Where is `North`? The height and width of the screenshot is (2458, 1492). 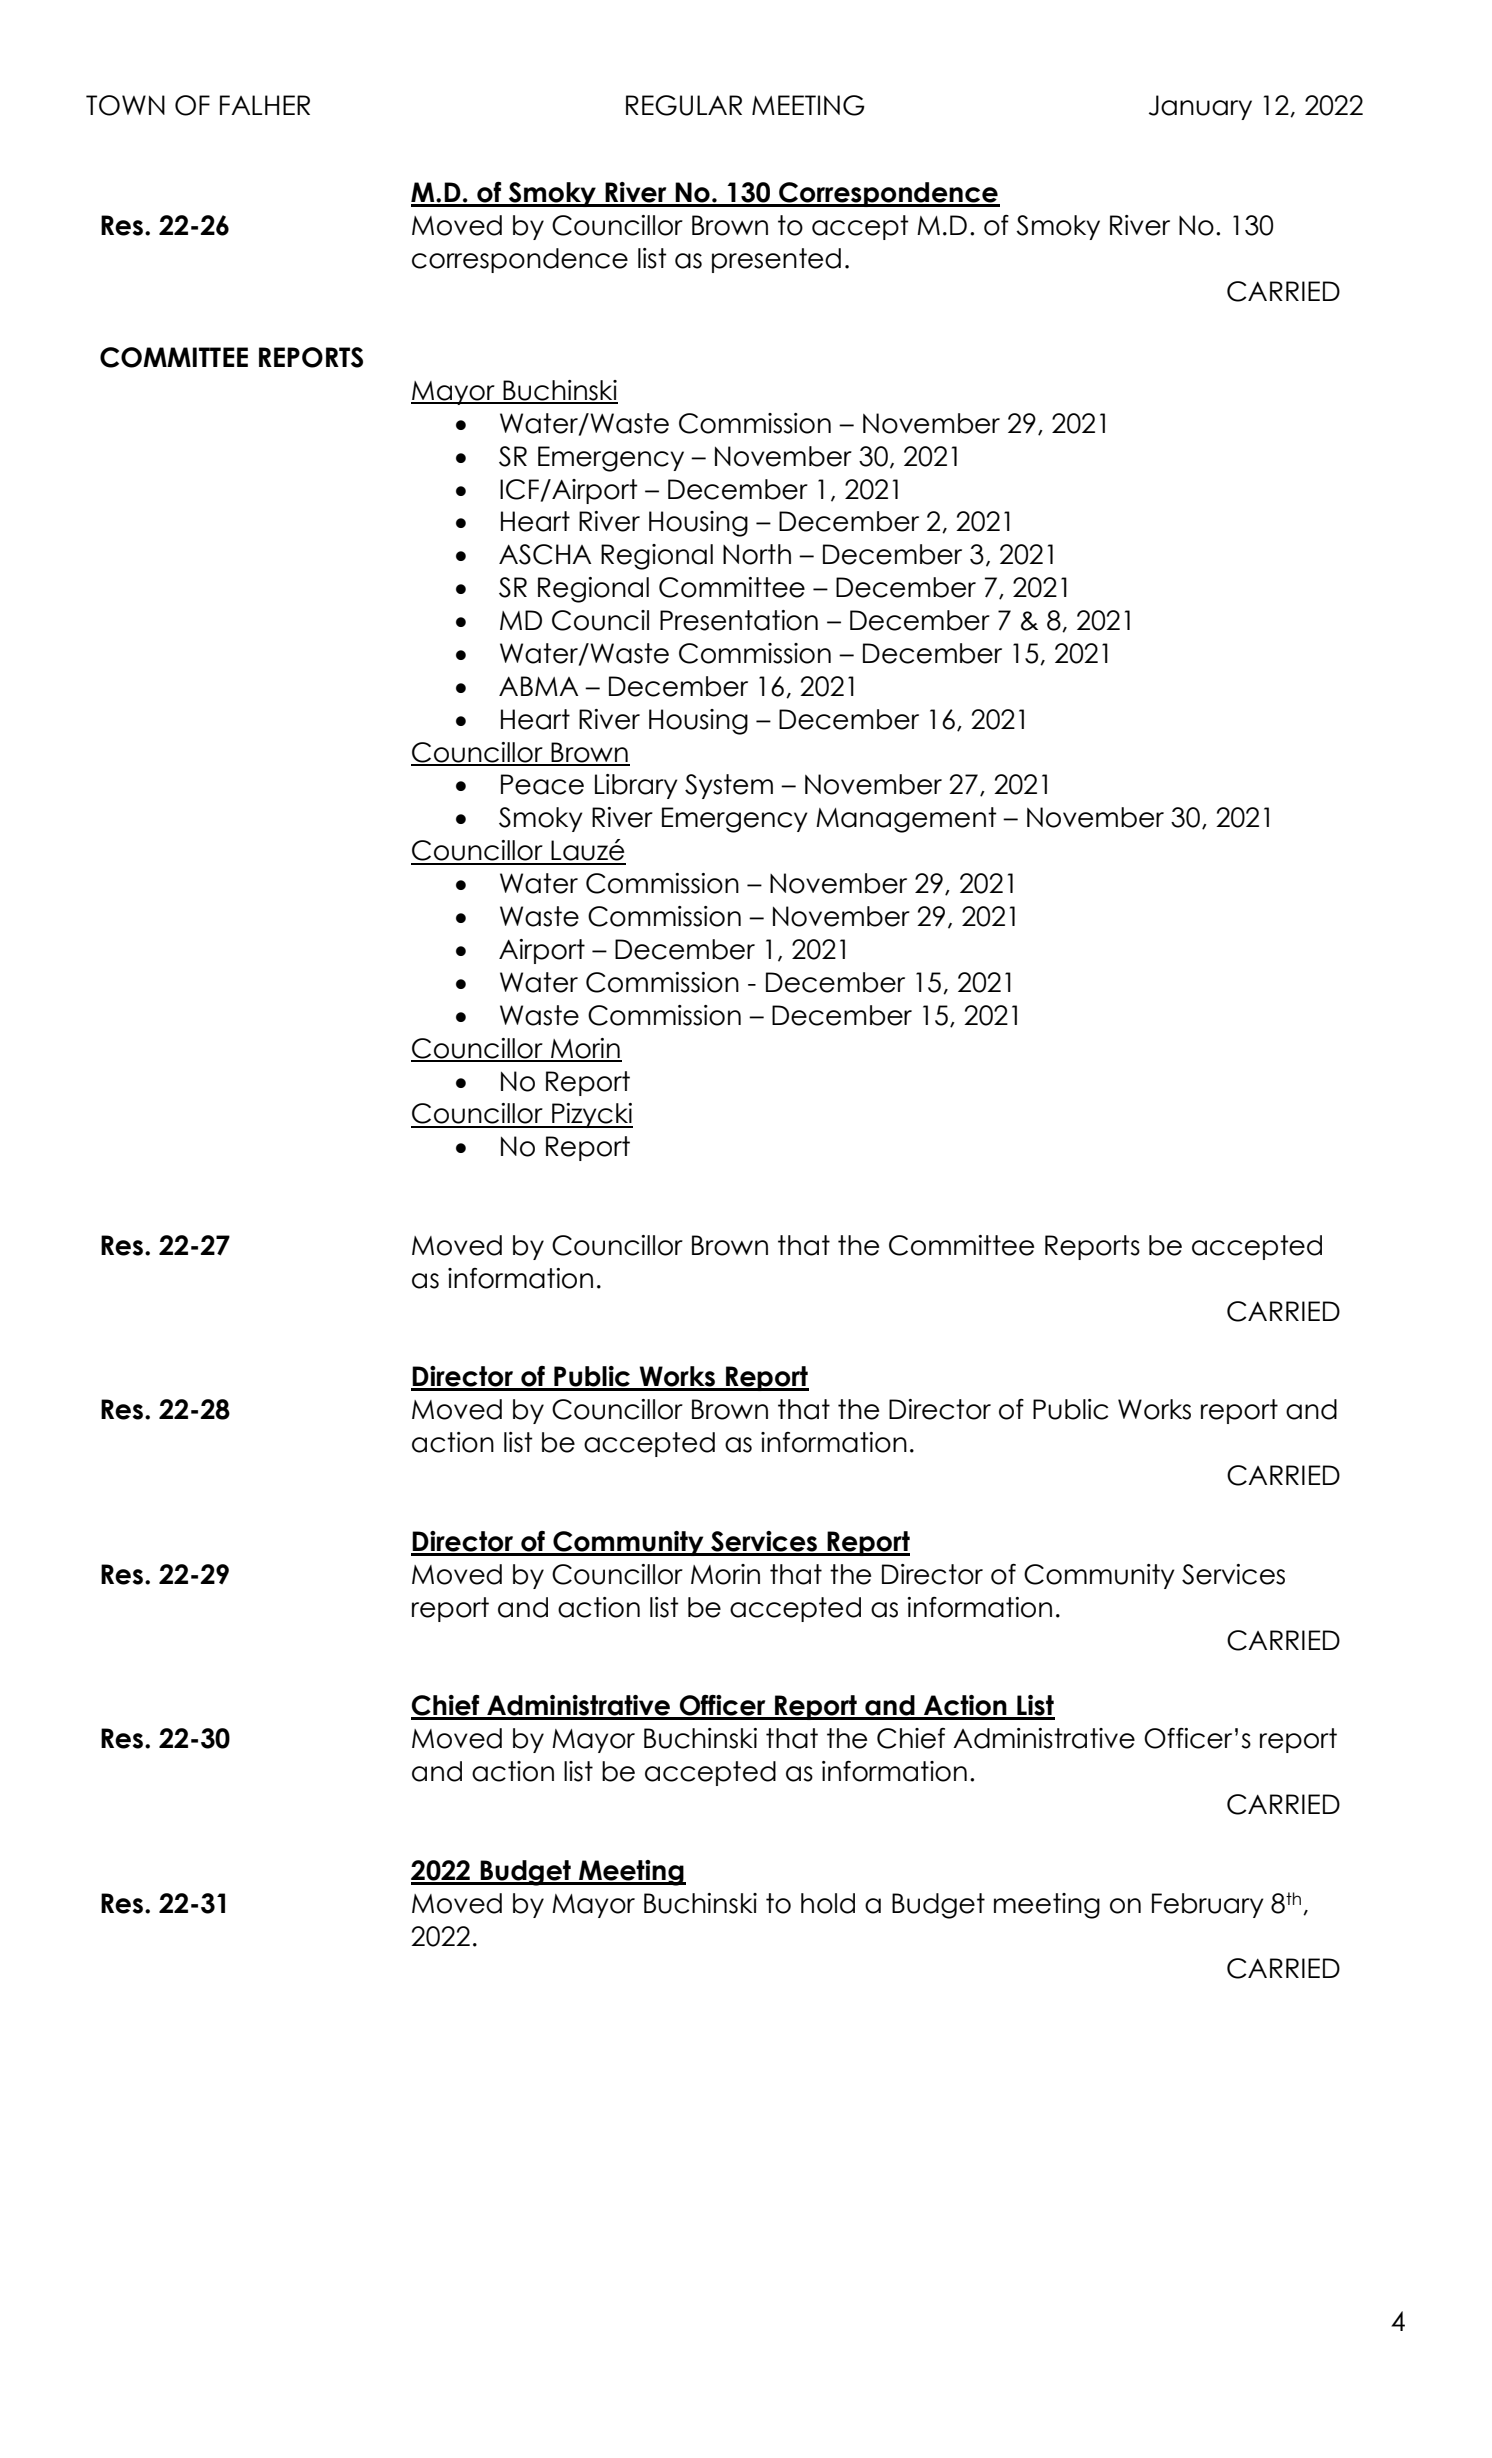
North is located at coordinates (757, 554).
